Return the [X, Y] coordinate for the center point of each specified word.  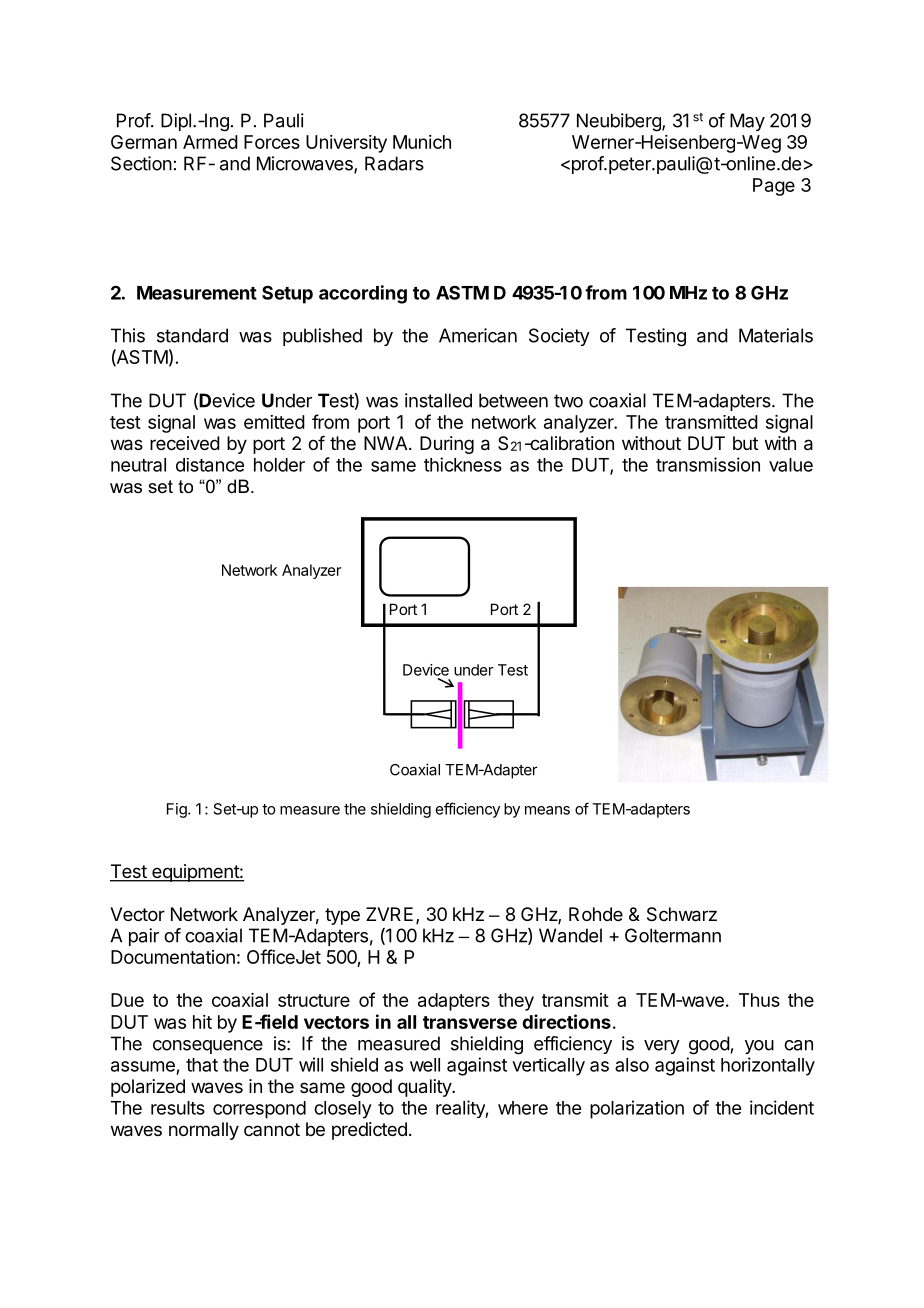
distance [210, 465]
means [547, 810]
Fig [178, 810]
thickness [463, 464]
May [747, 122]
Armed [210, 142]
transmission [708, 464]
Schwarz [682, 914]
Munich [422, 142]
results [178, 1108]
